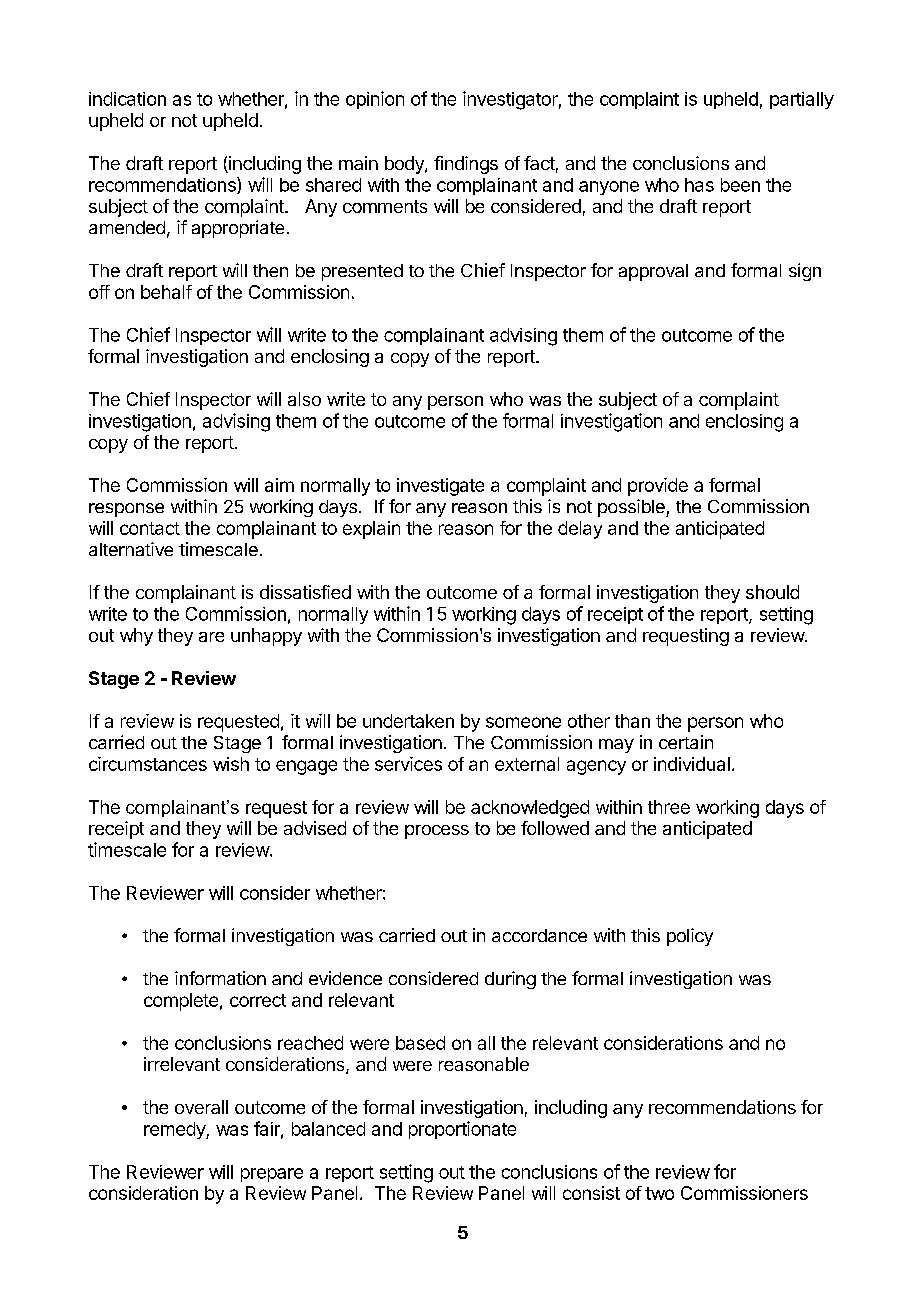  What do you see at coordinates (304, 399) in the screenshot?
I see `also` at bounding box center [304, 399].
